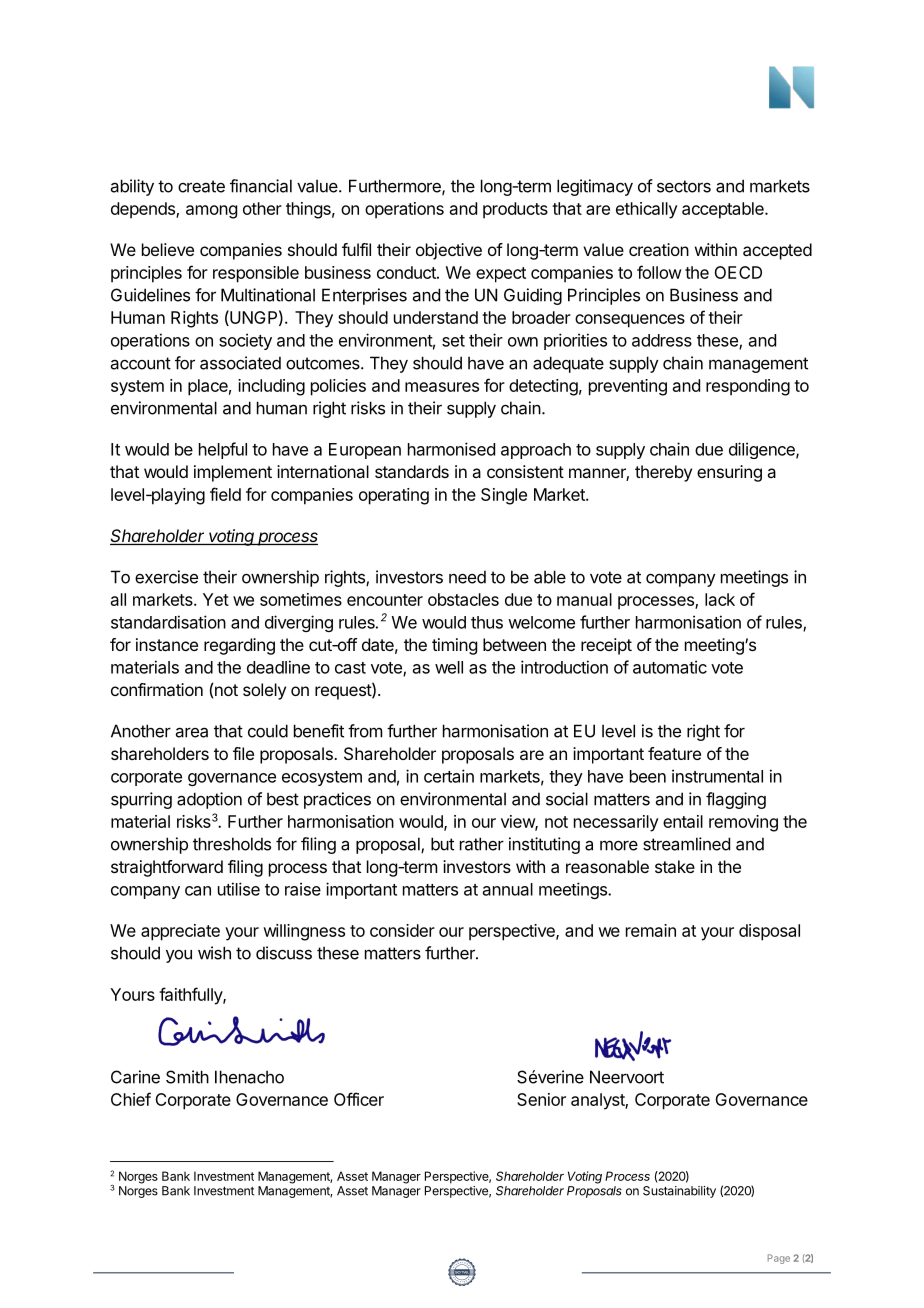 The height and width of the screenshot is (1308, 924). What do you see at coordinates (674, 753) in the screenshot?
I see `feature` at bounding box center [674, 753].
